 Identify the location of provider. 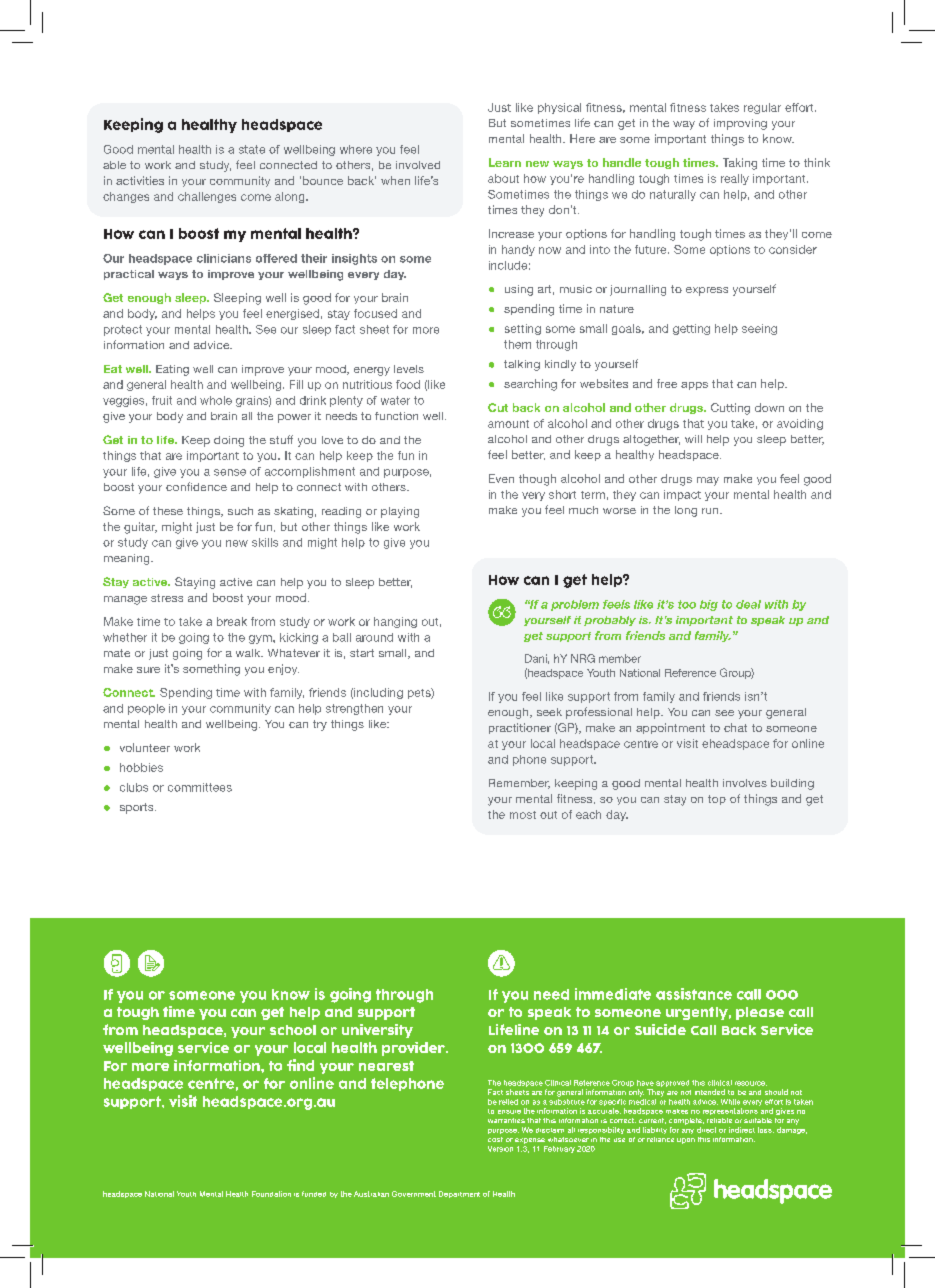
(414, 1049).
